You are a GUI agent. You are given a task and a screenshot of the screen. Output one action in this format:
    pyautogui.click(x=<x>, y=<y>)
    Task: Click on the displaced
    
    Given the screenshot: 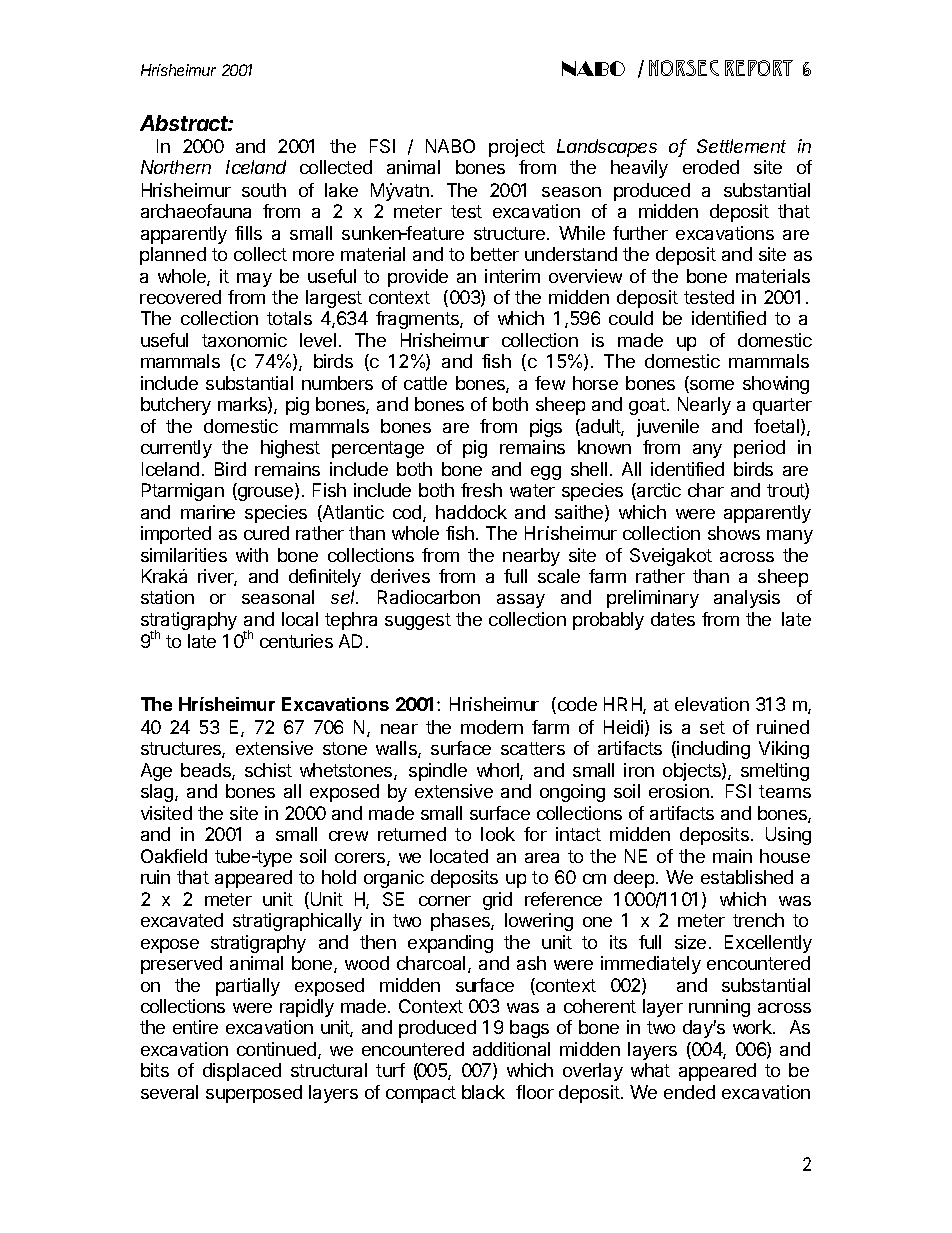 What is the action you would take?
    pyautogui.click(x=242, y=1072)
